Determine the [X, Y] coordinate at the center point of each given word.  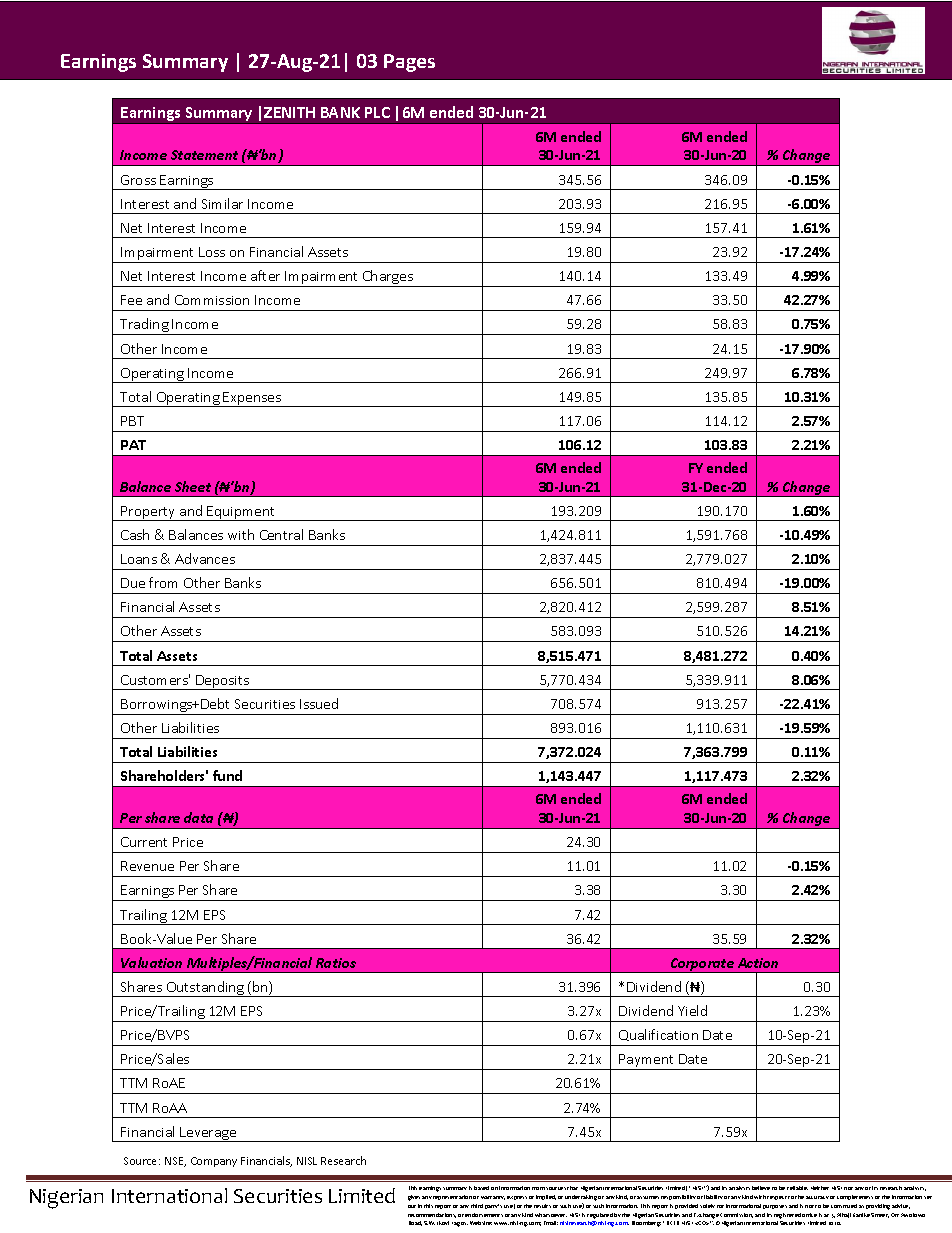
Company [214, 1162]
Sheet [193, 486]
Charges [388, 278]
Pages [409, 63]
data [198, 817]
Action [758, 963]
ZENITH [289, 112]
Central [281, 534]
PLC [377, 112]
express [517, 1198]
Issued [319, 703]
